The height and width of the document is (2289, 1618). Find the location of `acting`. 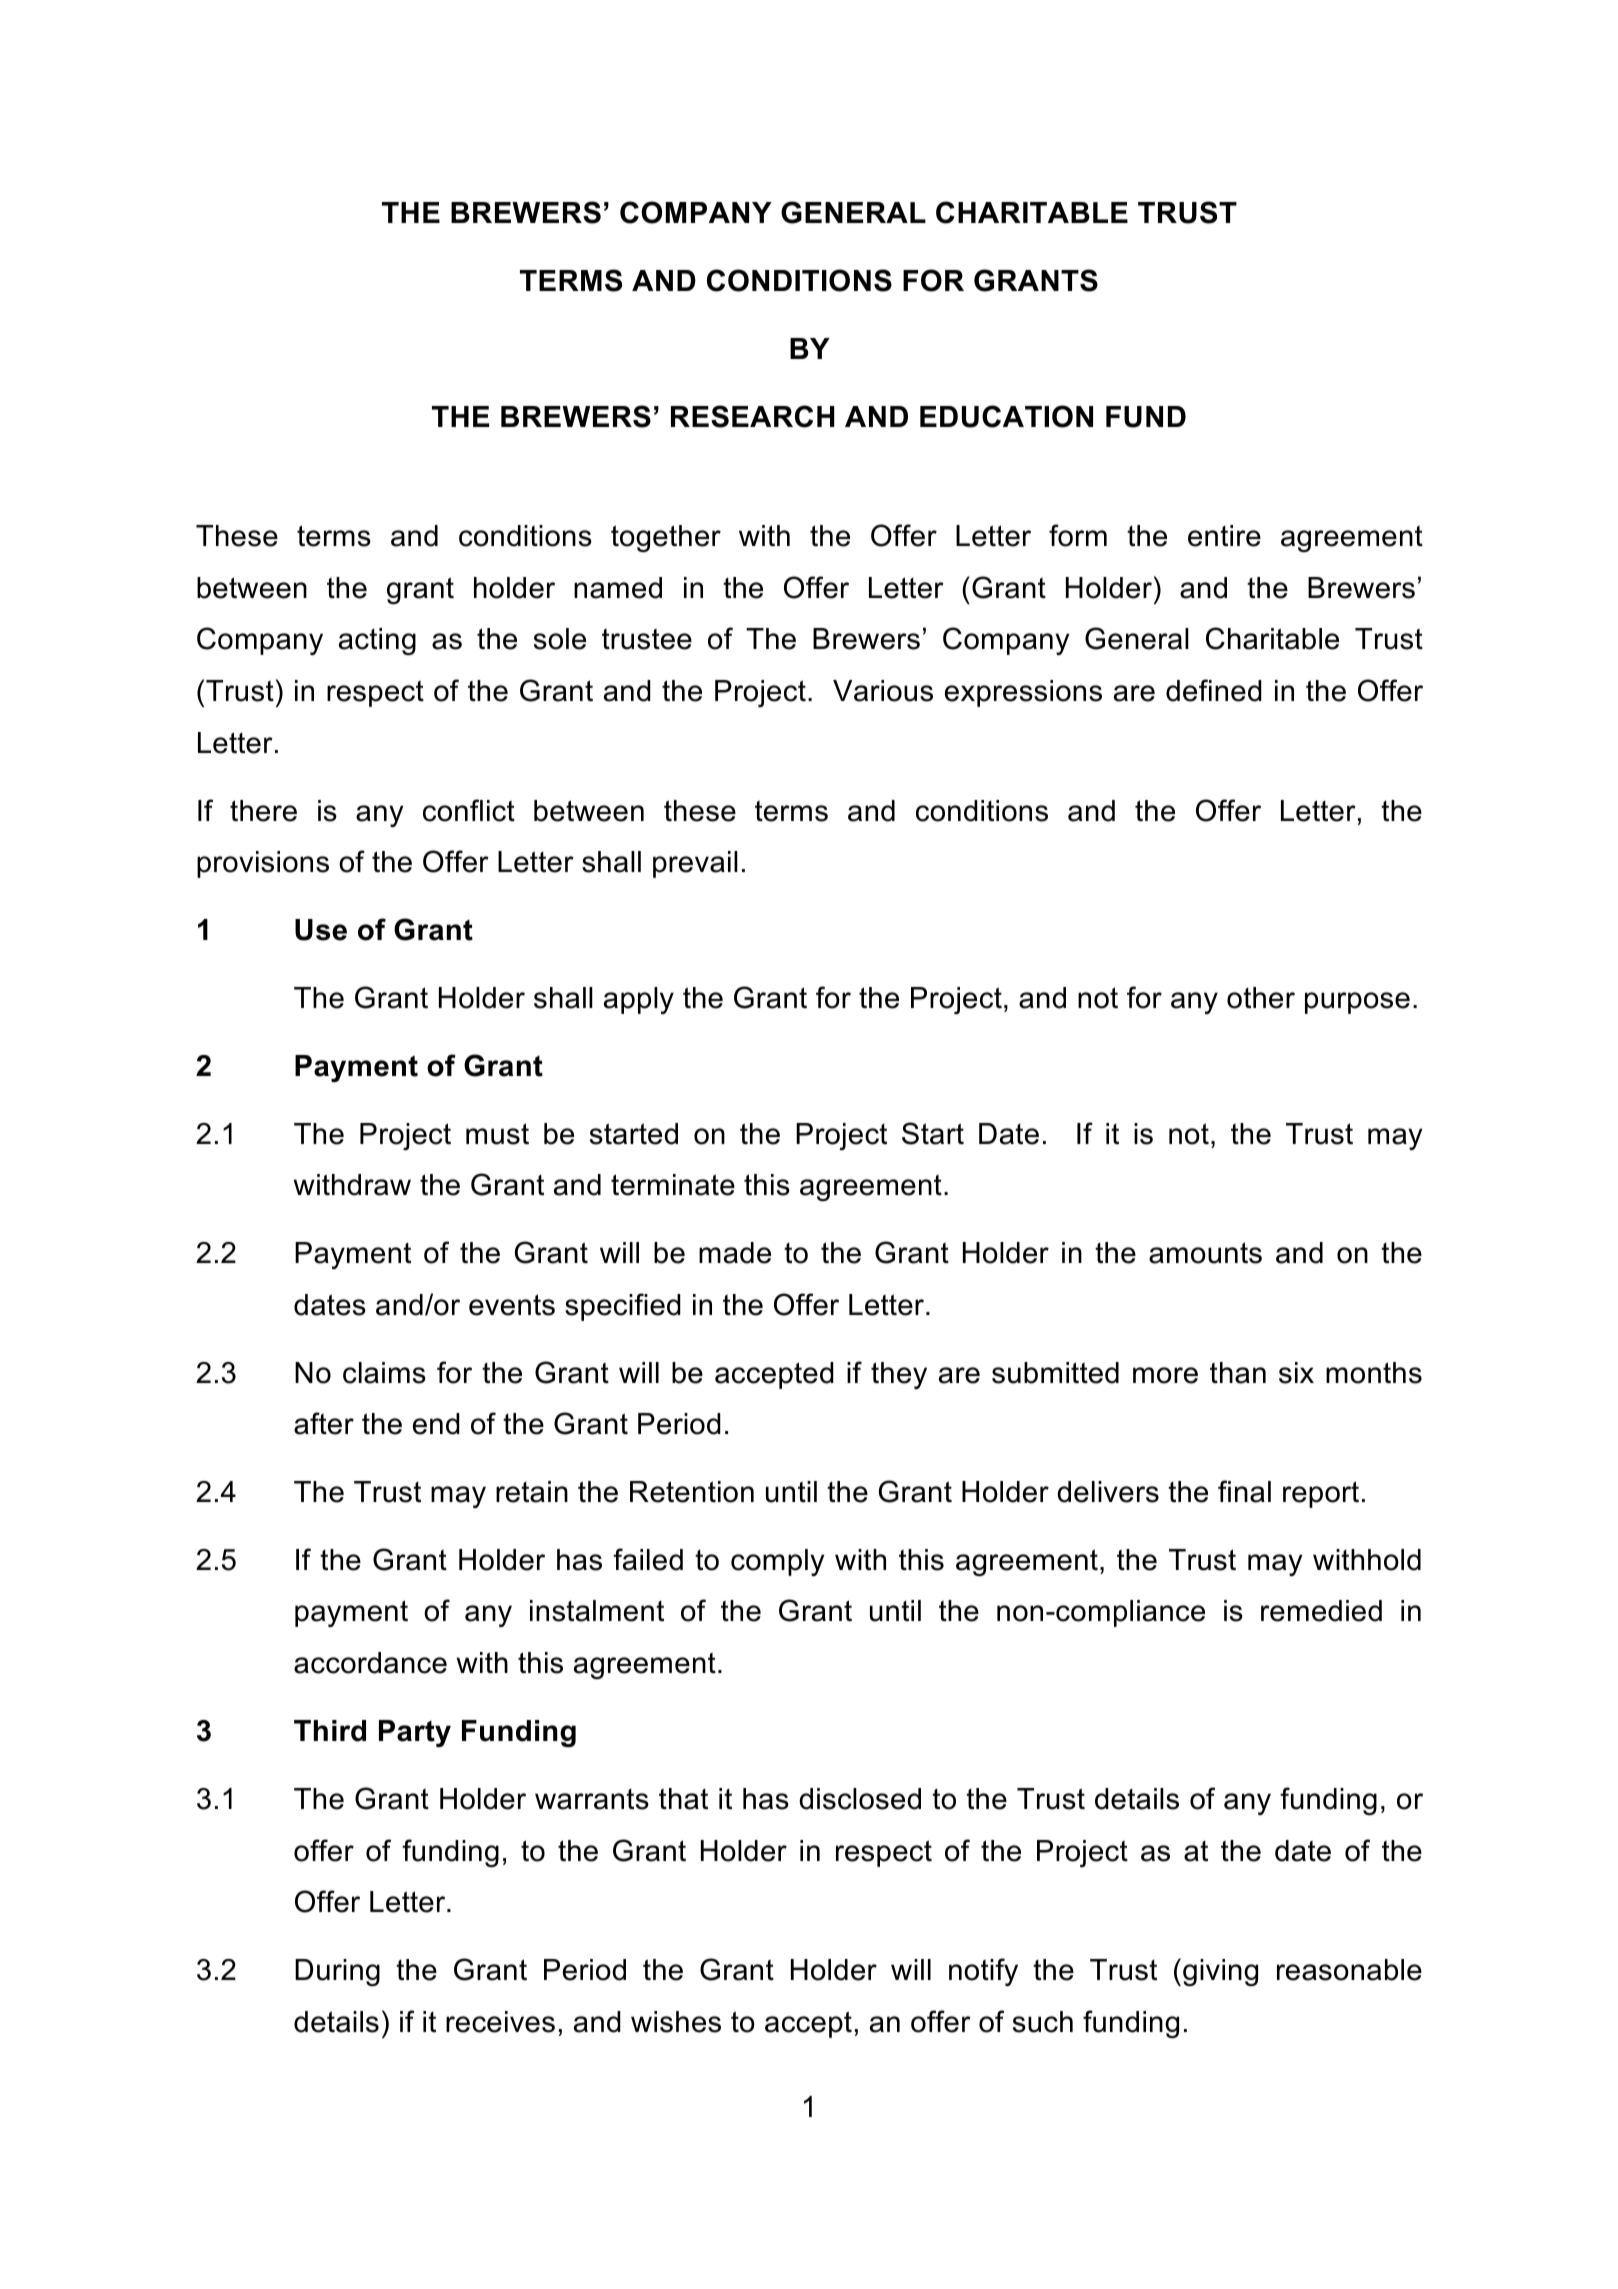

acting is located at coordinates (377, 641).
